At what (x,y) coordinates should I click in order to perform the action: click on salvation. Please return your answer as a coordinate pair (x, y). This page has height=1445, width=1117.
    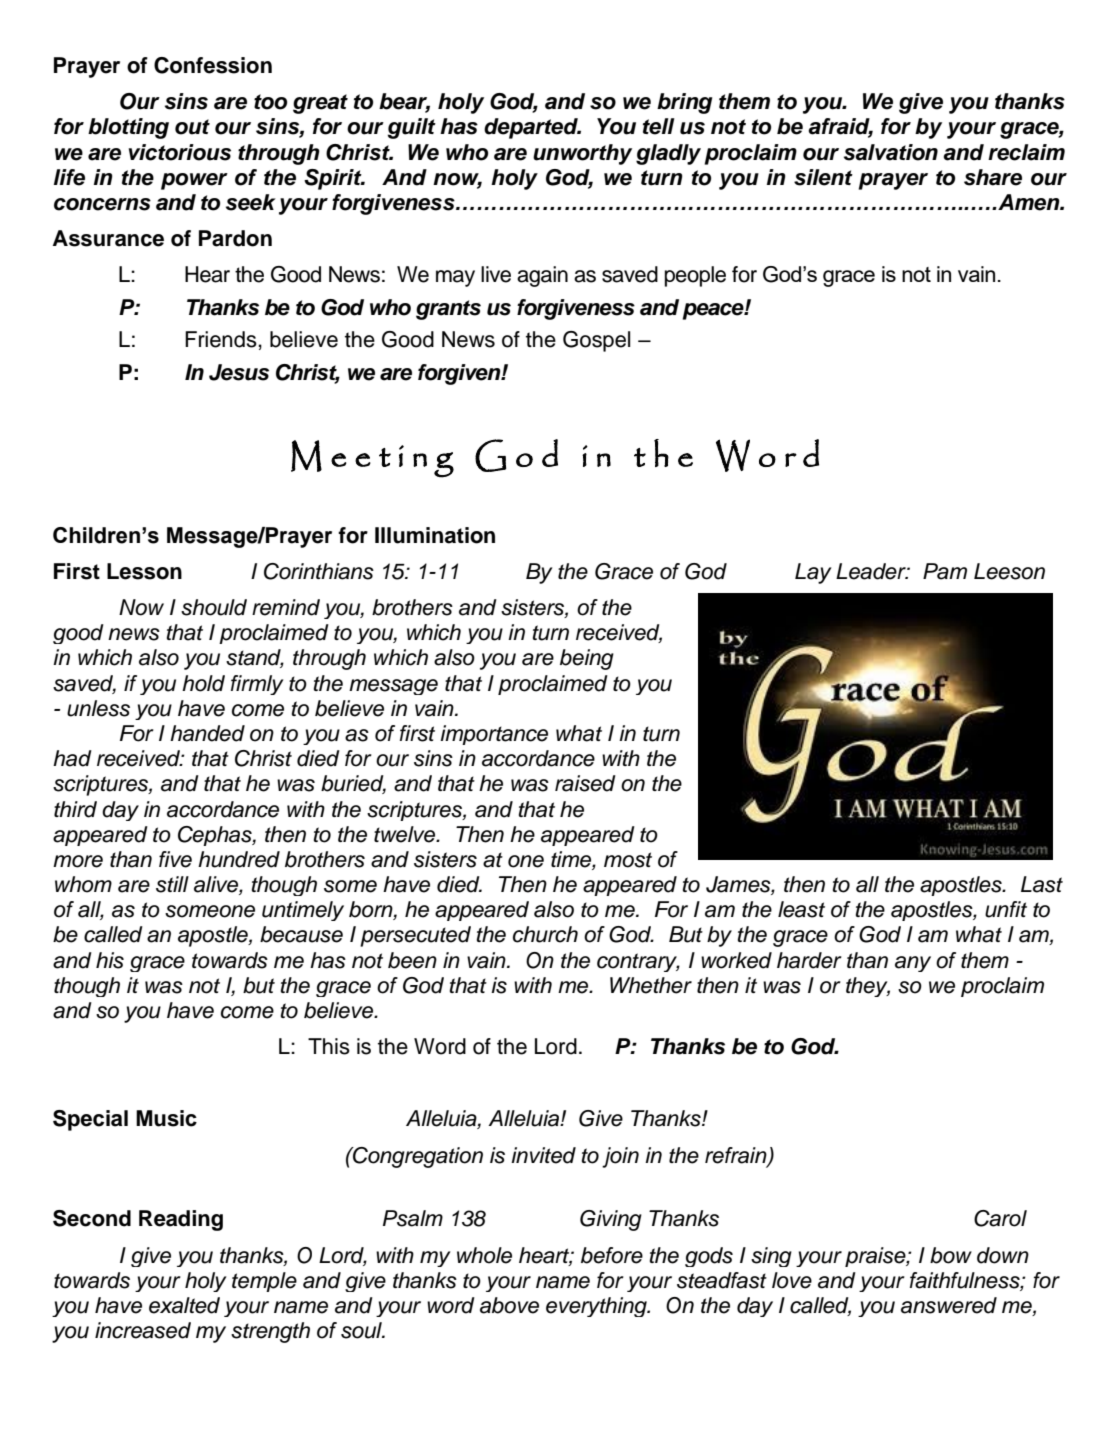
    Looking at the image, I should click on (891, 152).
